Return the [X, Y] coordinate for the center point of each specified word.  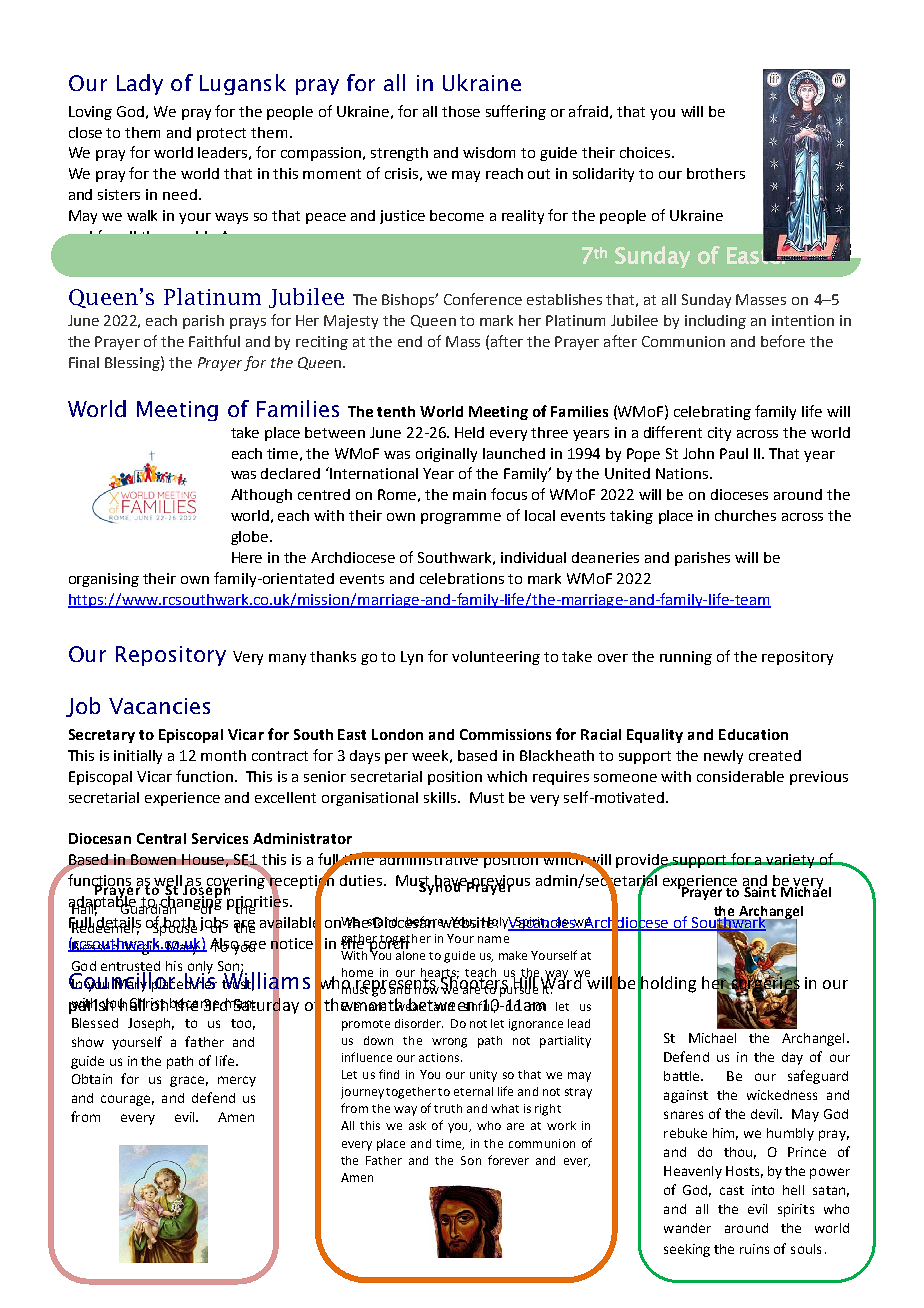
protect [221, 134]
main [469, 494]
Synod [441, 887]
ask [417, 1125]
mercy [237, 1081]
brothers [716, 173]
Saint [761, 890]
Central [161, 838]
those [461, 111]
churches [745, 515]
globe [251, 538]
